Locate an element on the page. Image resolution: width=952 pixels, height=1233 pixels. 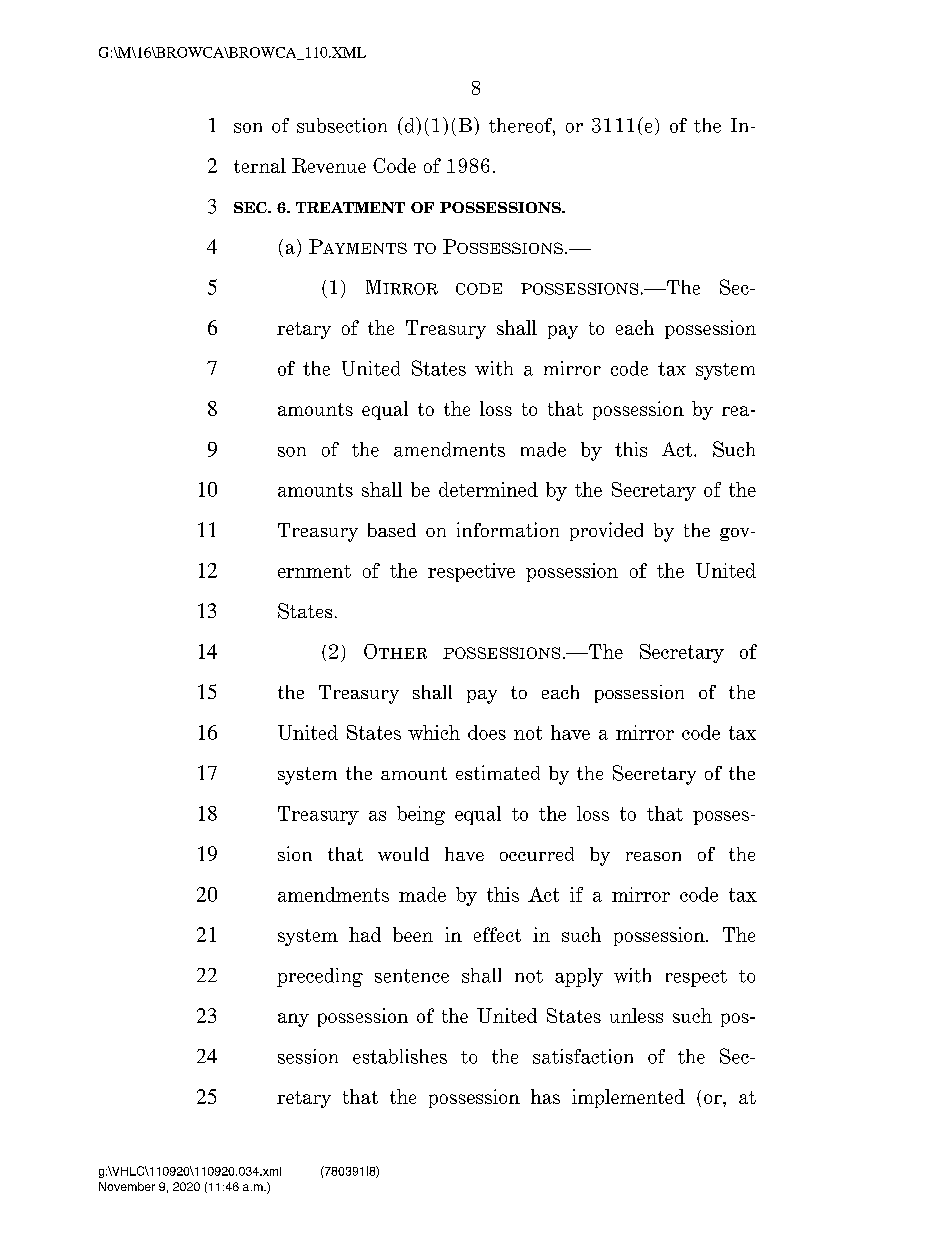
based is located at coordinates (392, 530).
